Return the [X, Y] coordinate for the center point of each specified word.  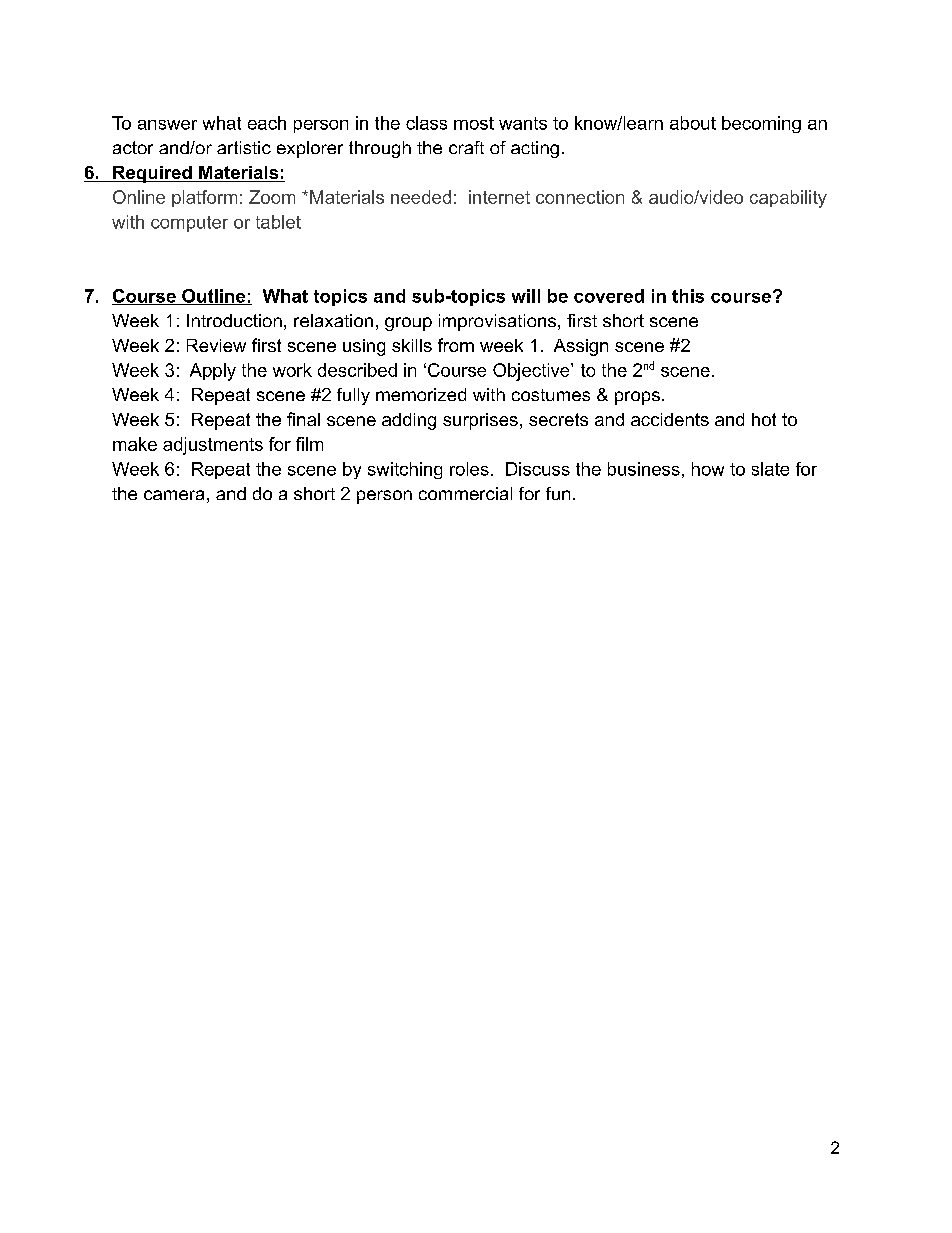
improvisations [497, 322]
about [693, 123]
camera [174, 495]
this [688, 296]
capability [788, 199]
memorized [421, 394]
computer [189, 224]
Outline [213, 297]
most [474, 123]
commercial [465, 493]
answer [167, 125]
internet [499, 197]
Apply [213, 372]
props [637, 398]
